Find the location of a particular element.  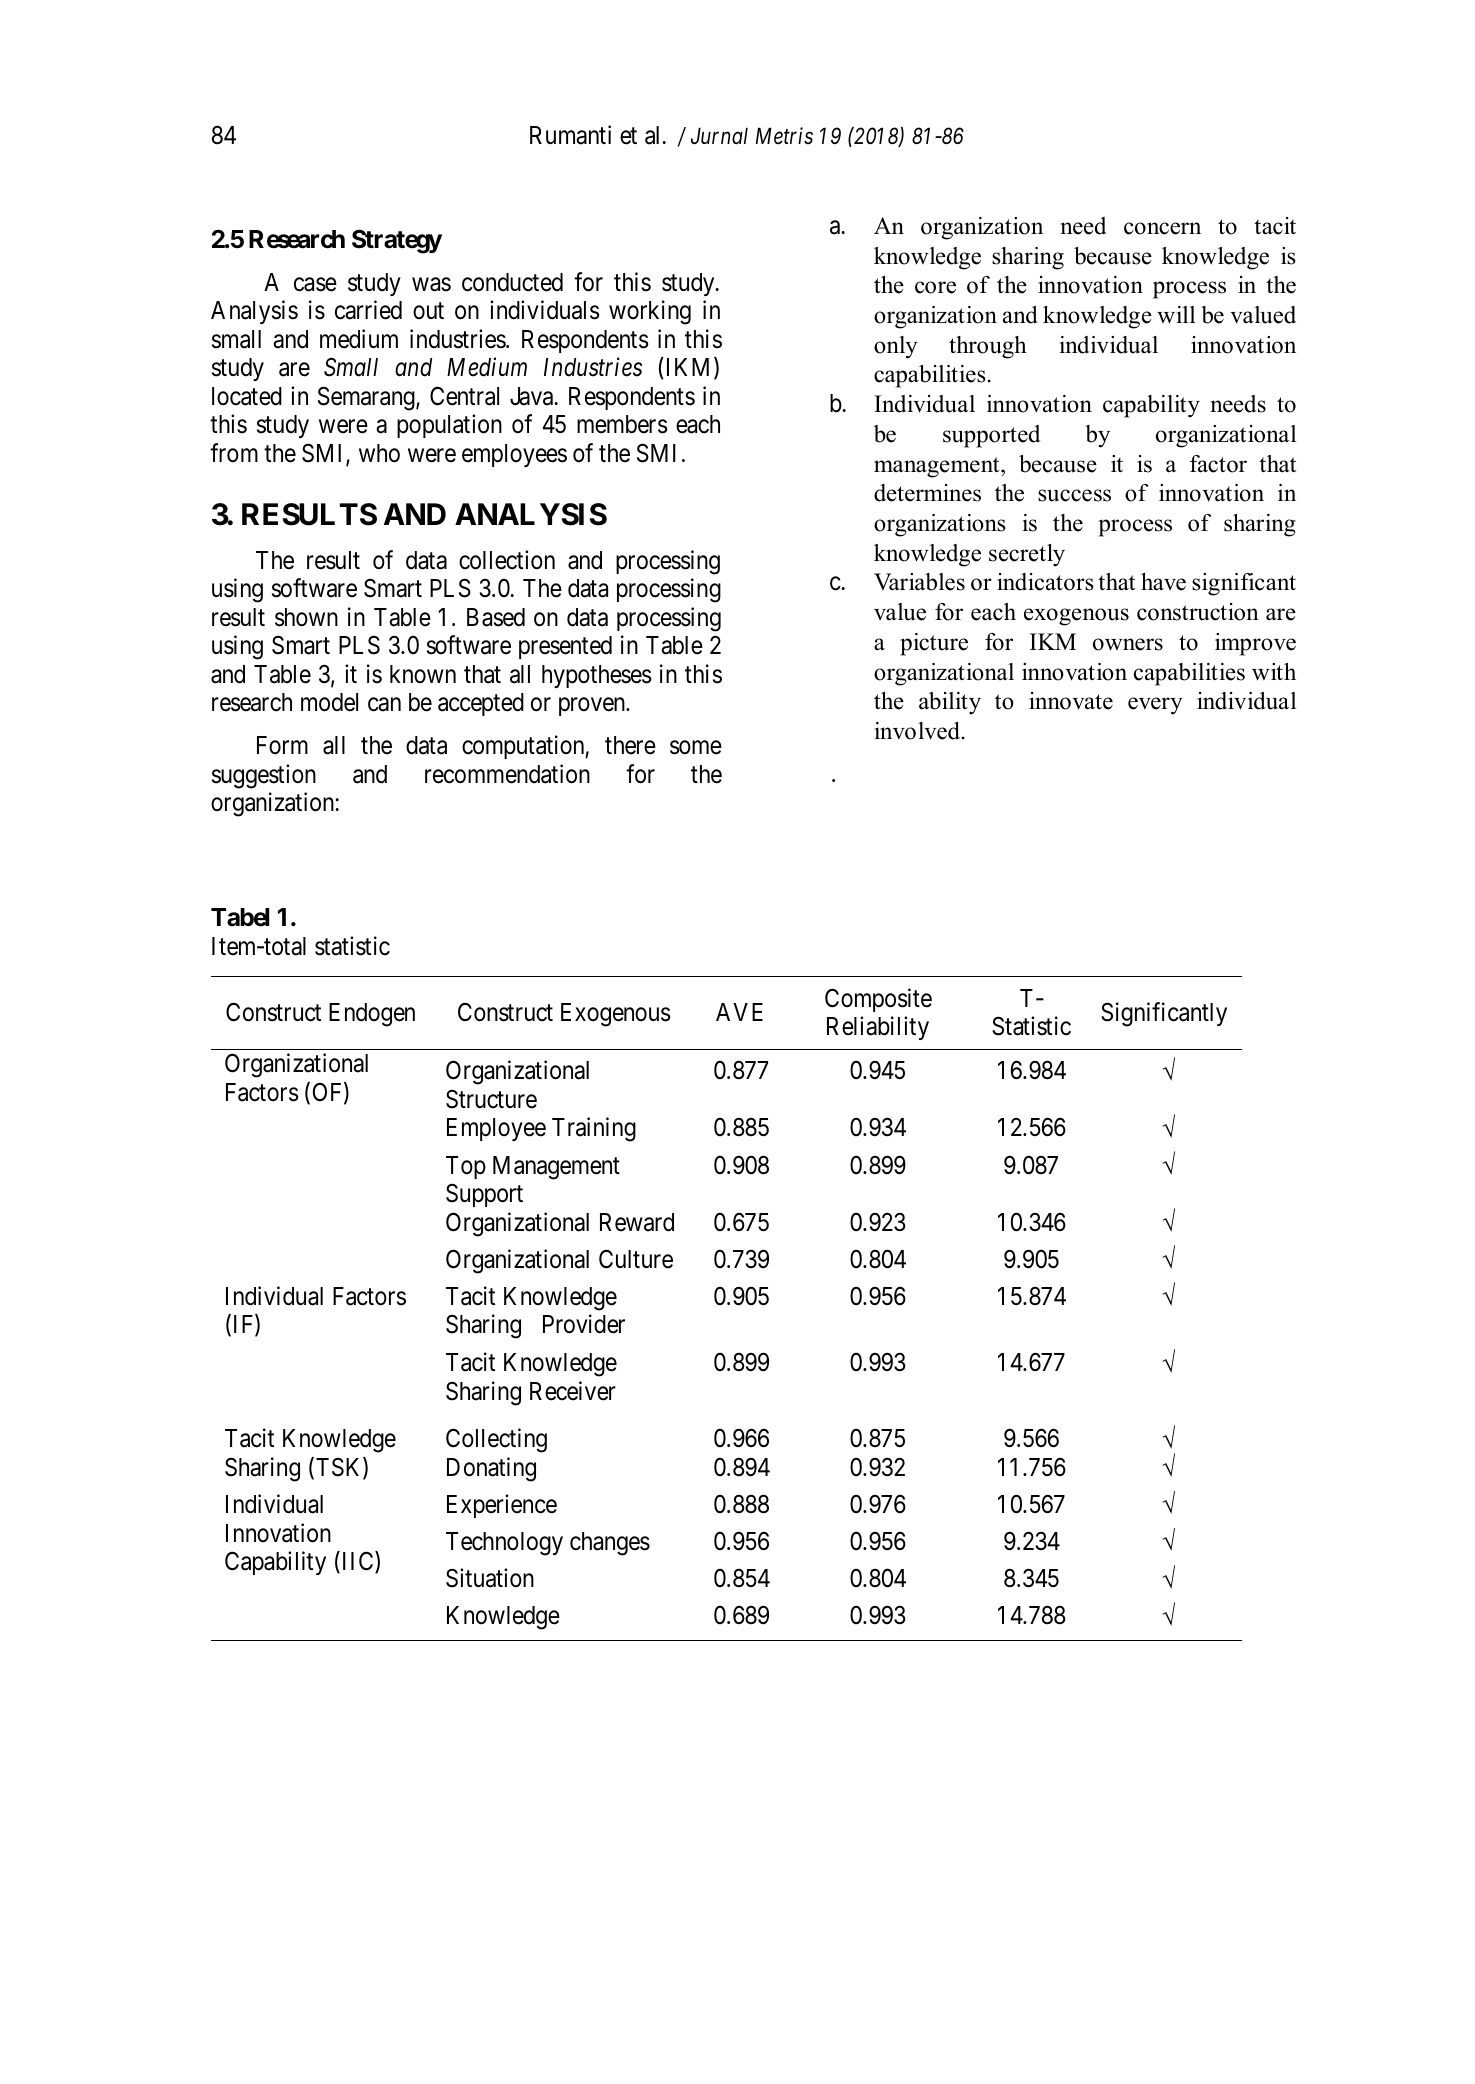

Structure is located at coordinates (491, 1099).
